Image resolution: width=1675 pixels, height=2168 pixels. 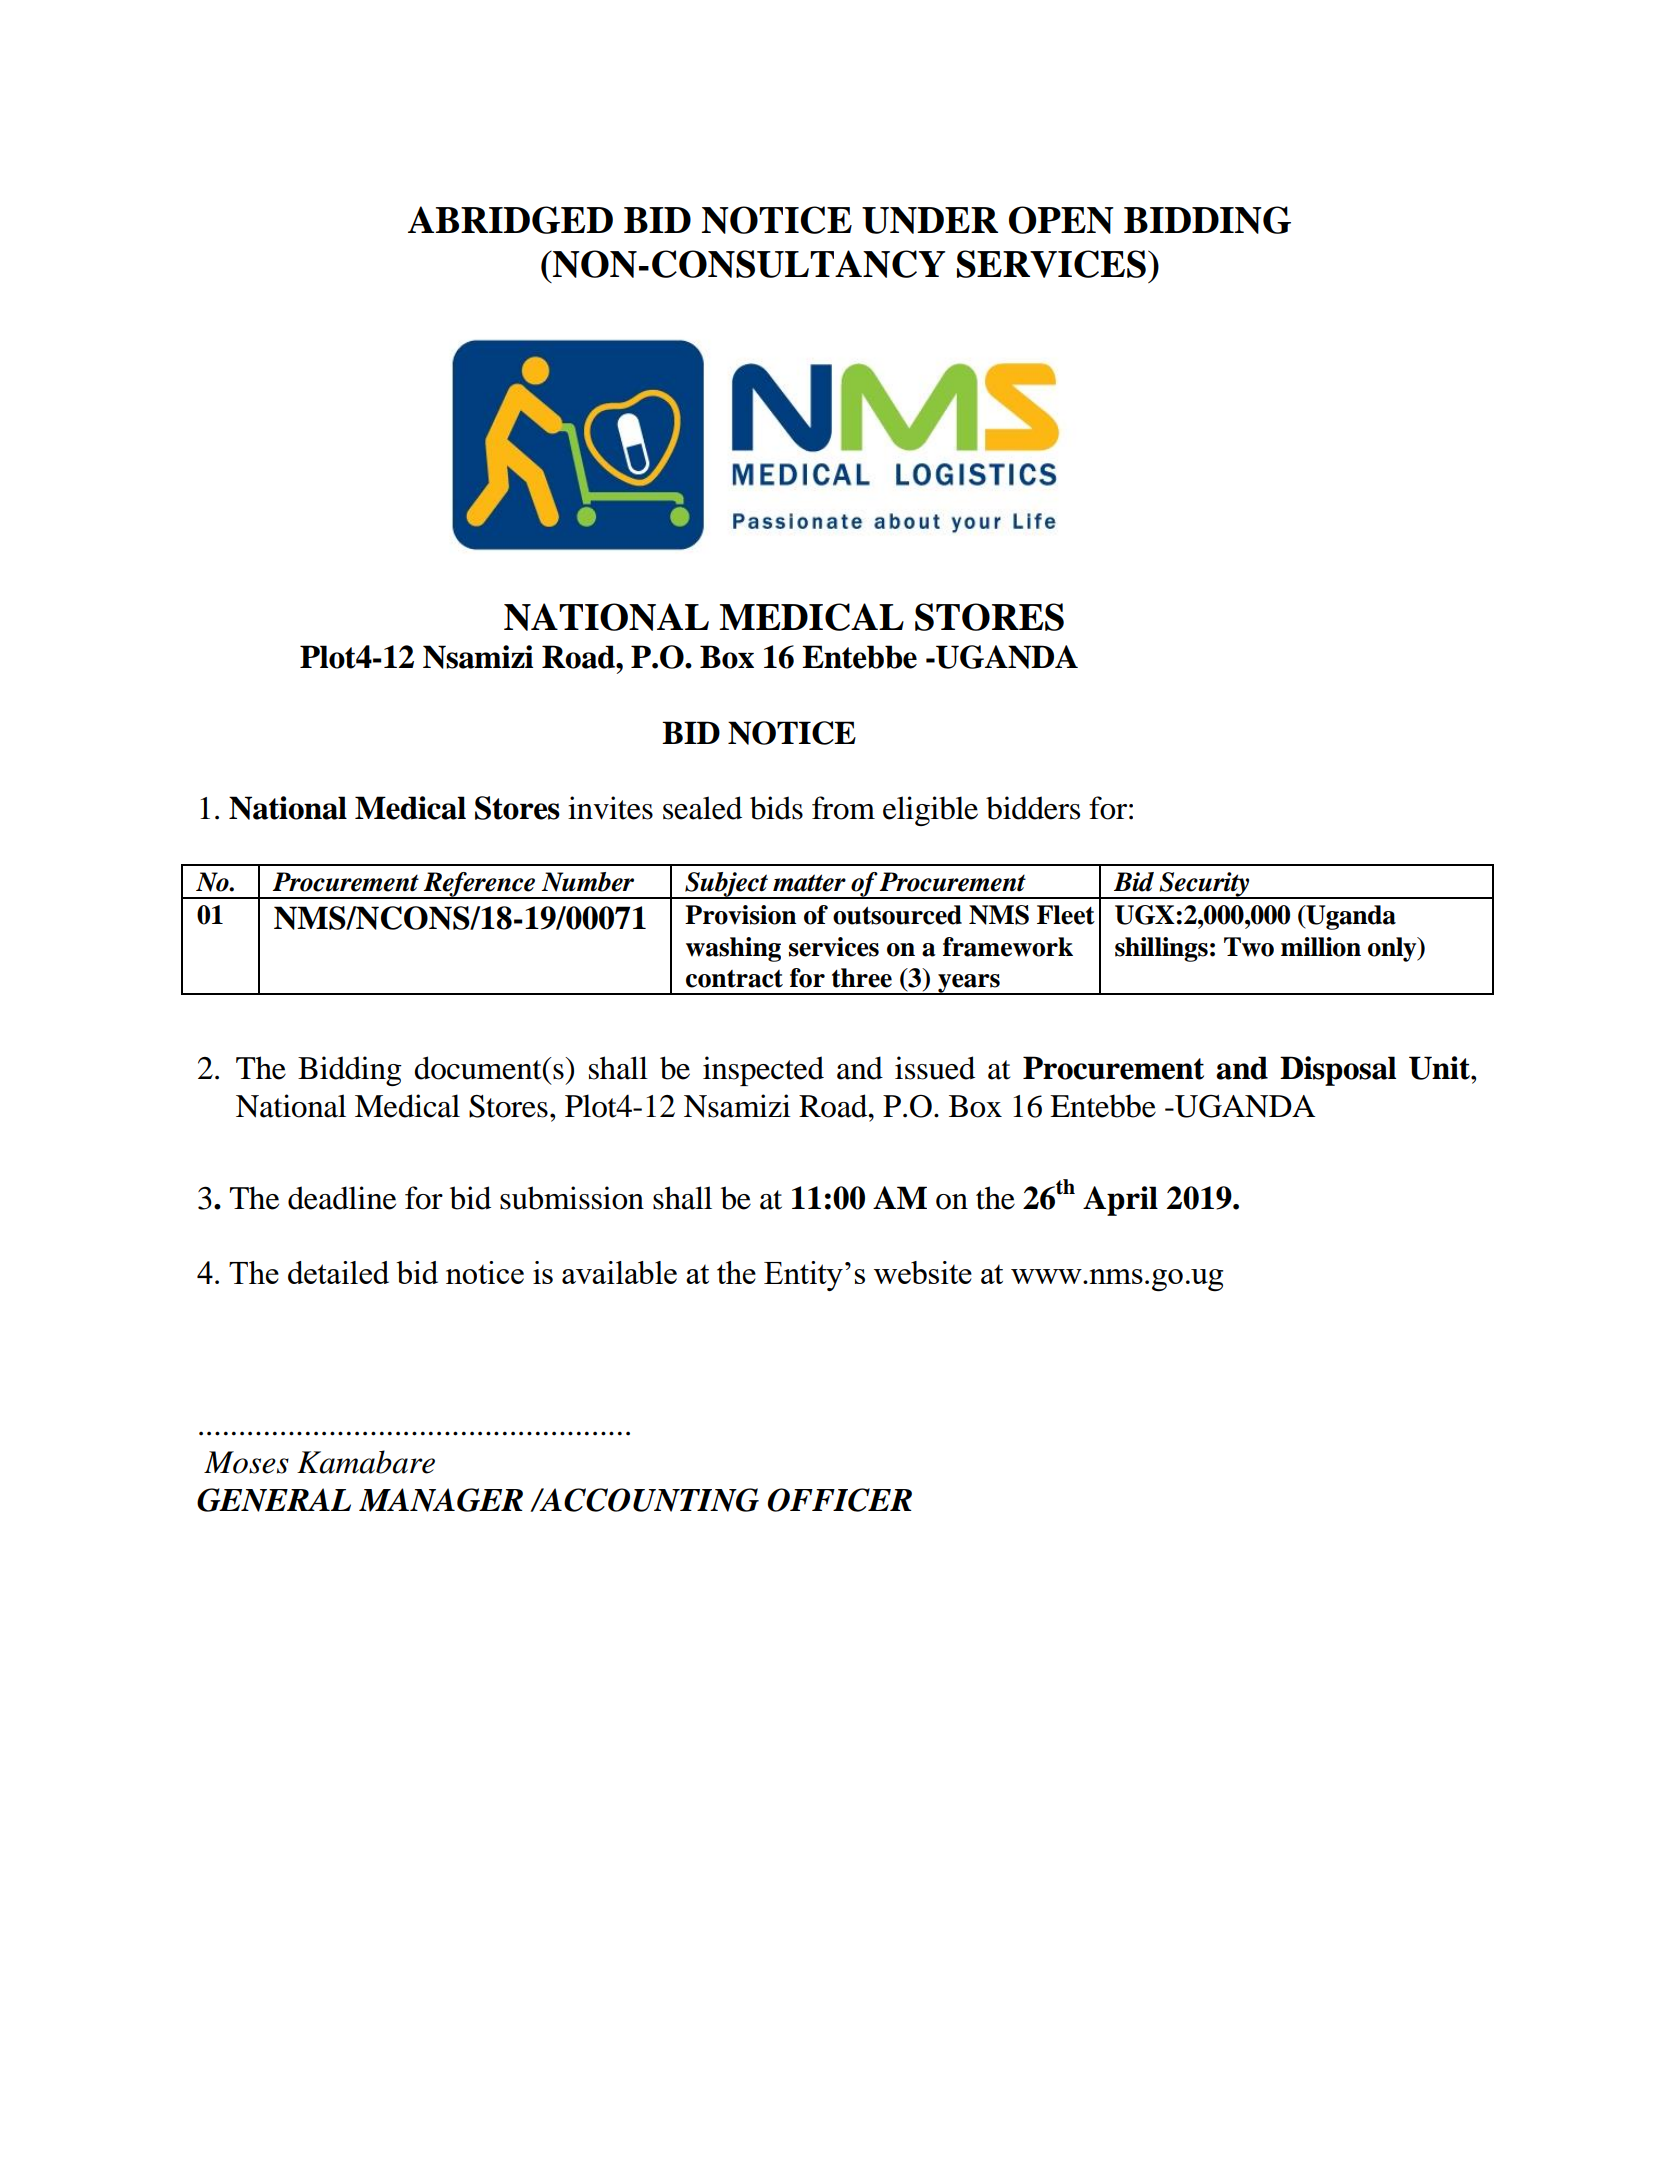 I want to click on bidders, so click(x=1033, y=808).
